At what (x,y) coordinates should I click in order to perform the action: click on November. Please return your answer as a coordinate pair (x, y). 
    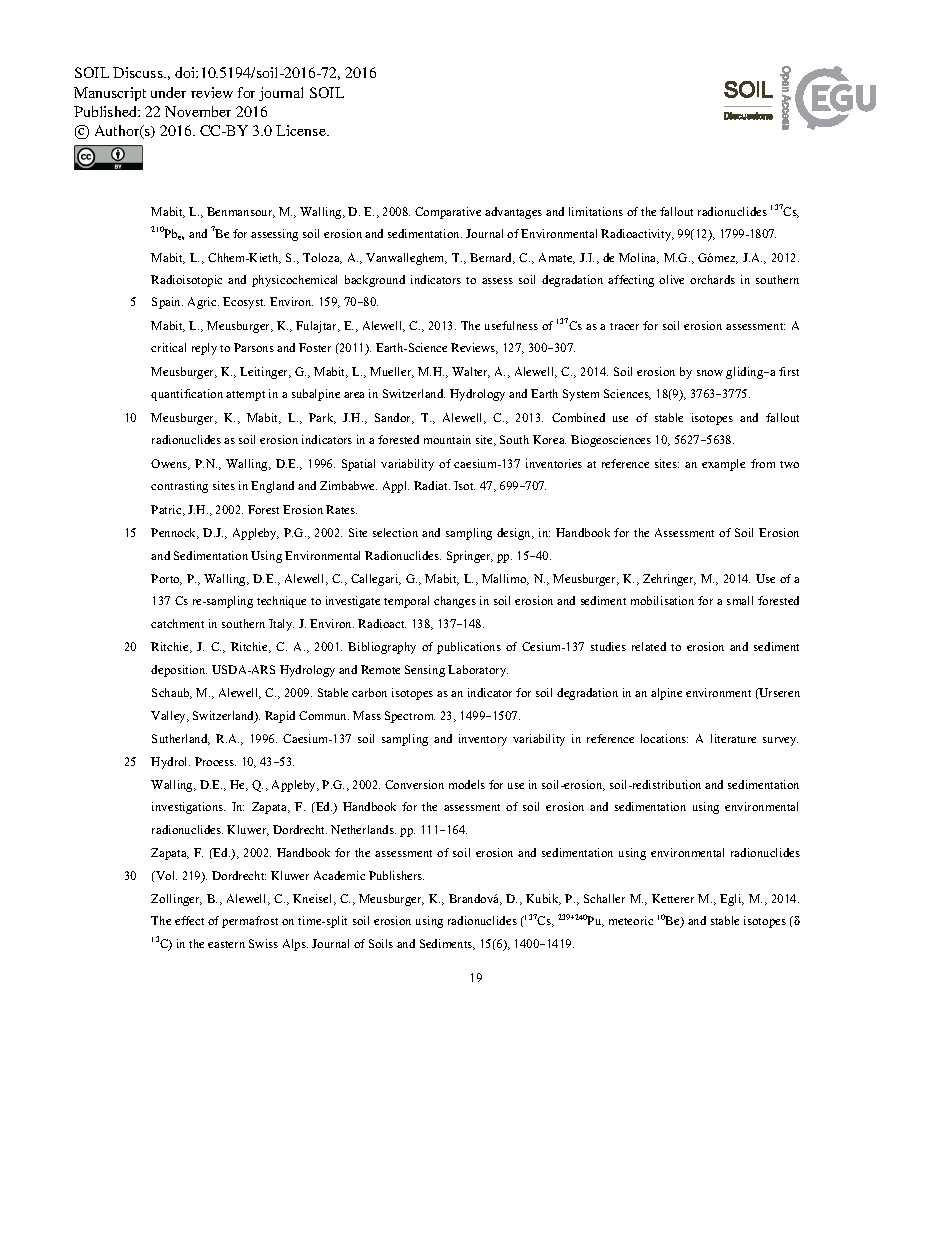
    Looking at the image, I should click on (198, 111).
